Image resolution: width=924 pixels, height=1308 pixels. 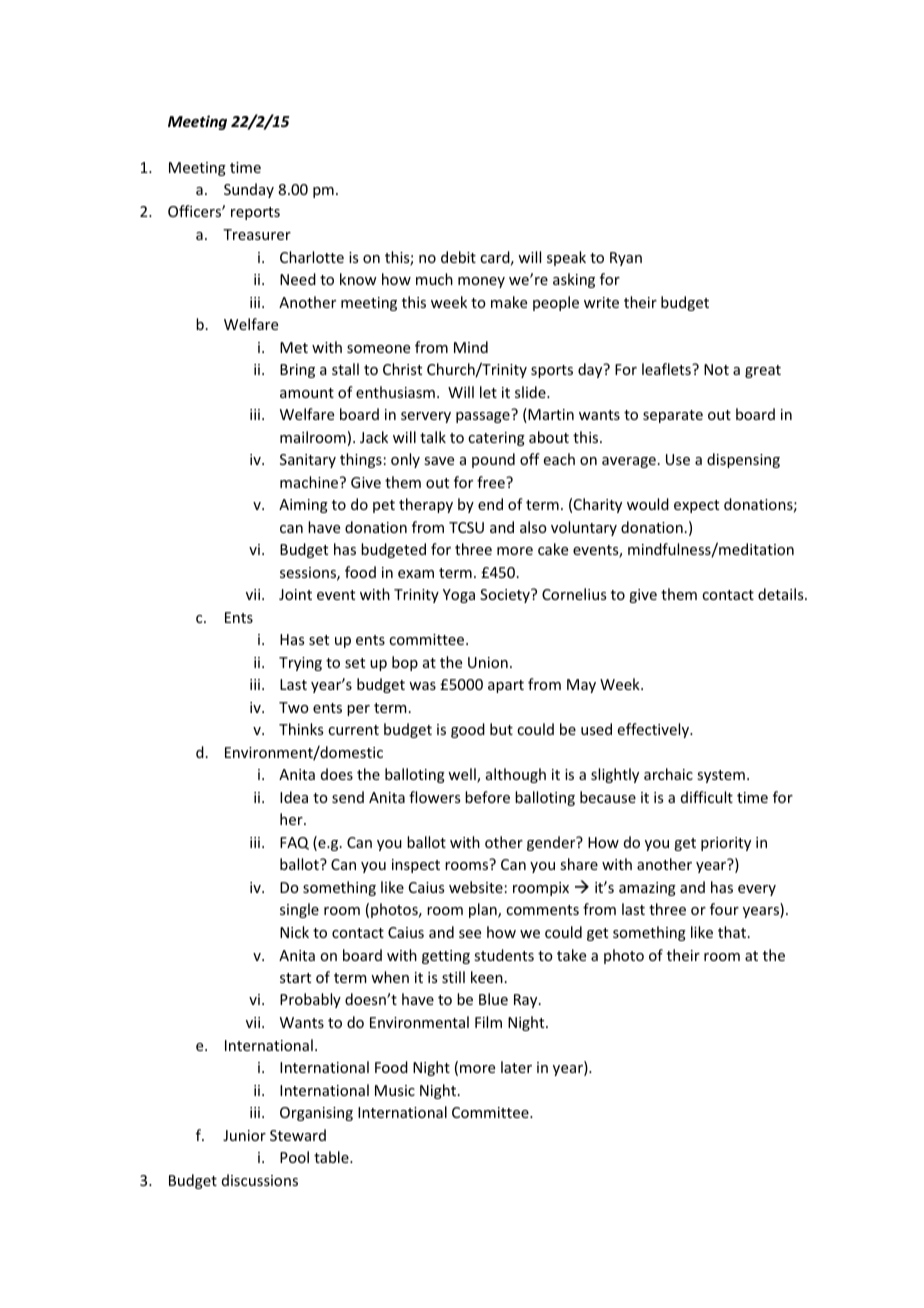 I want to click on effectively, so click(x=655, y=730).
